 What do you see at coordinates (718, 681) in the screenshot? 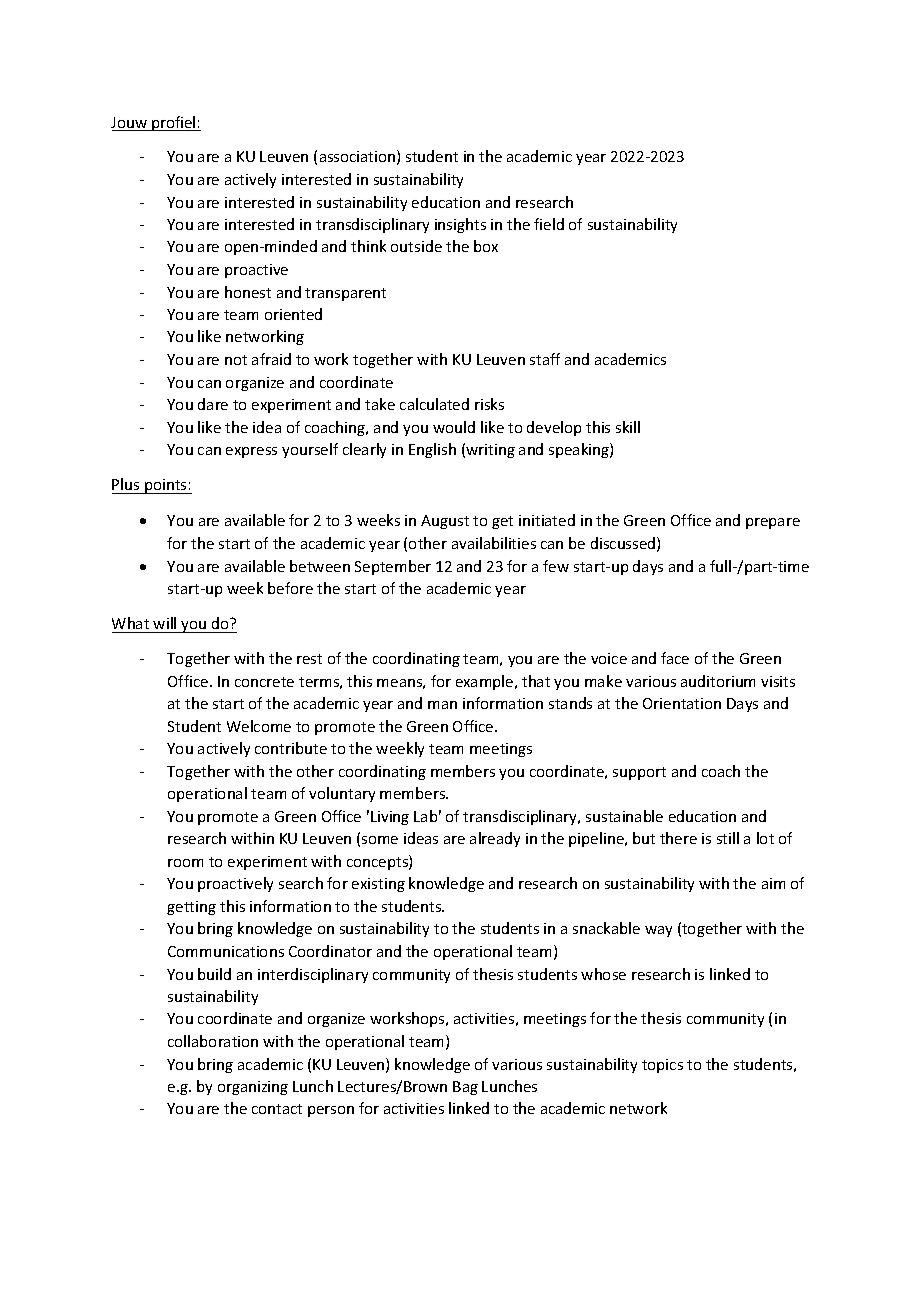
I see `auditorium` at bounding box center [718, 681].
